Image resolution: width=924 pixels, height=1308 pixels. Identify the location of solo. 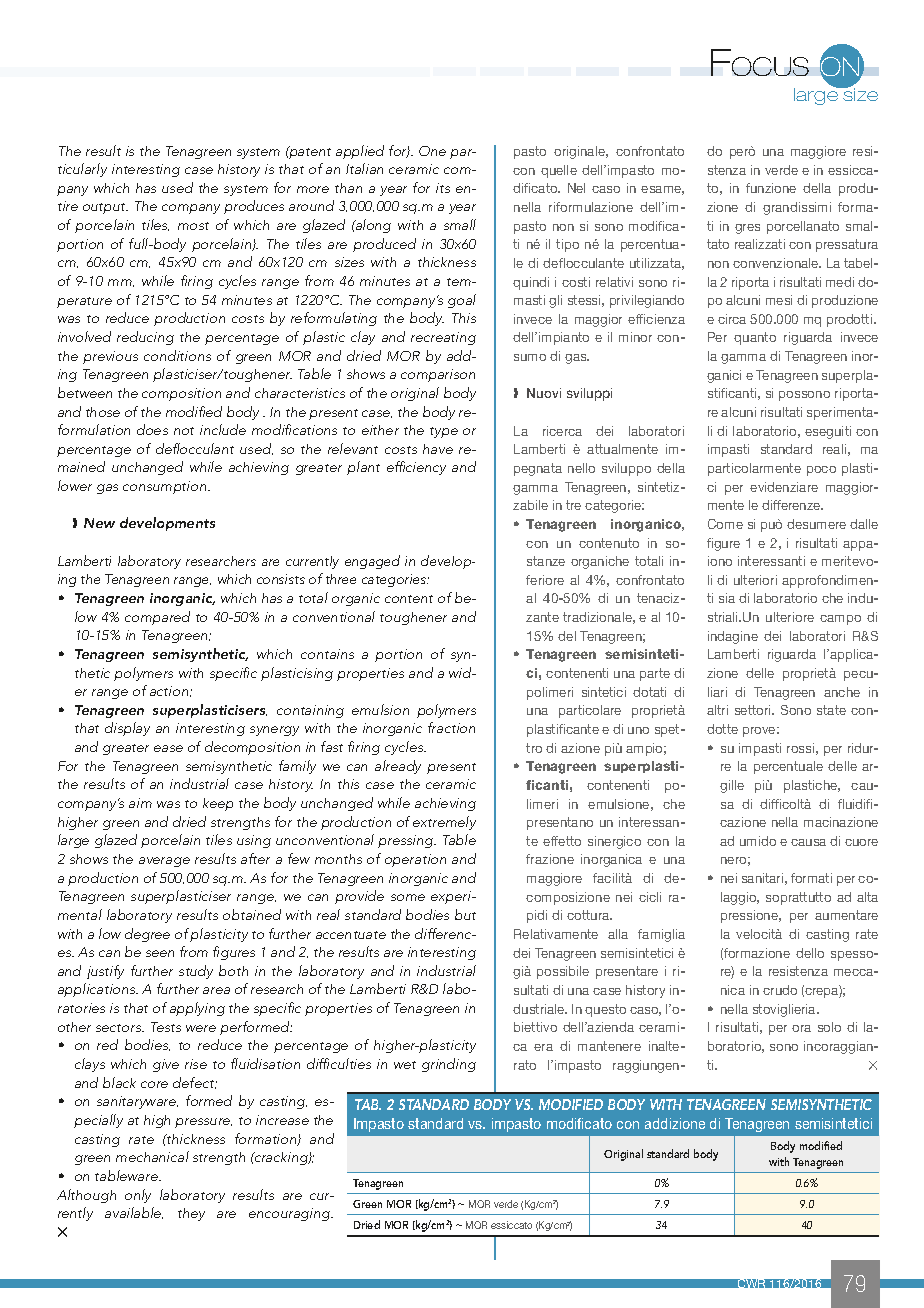
(829, 1027).
